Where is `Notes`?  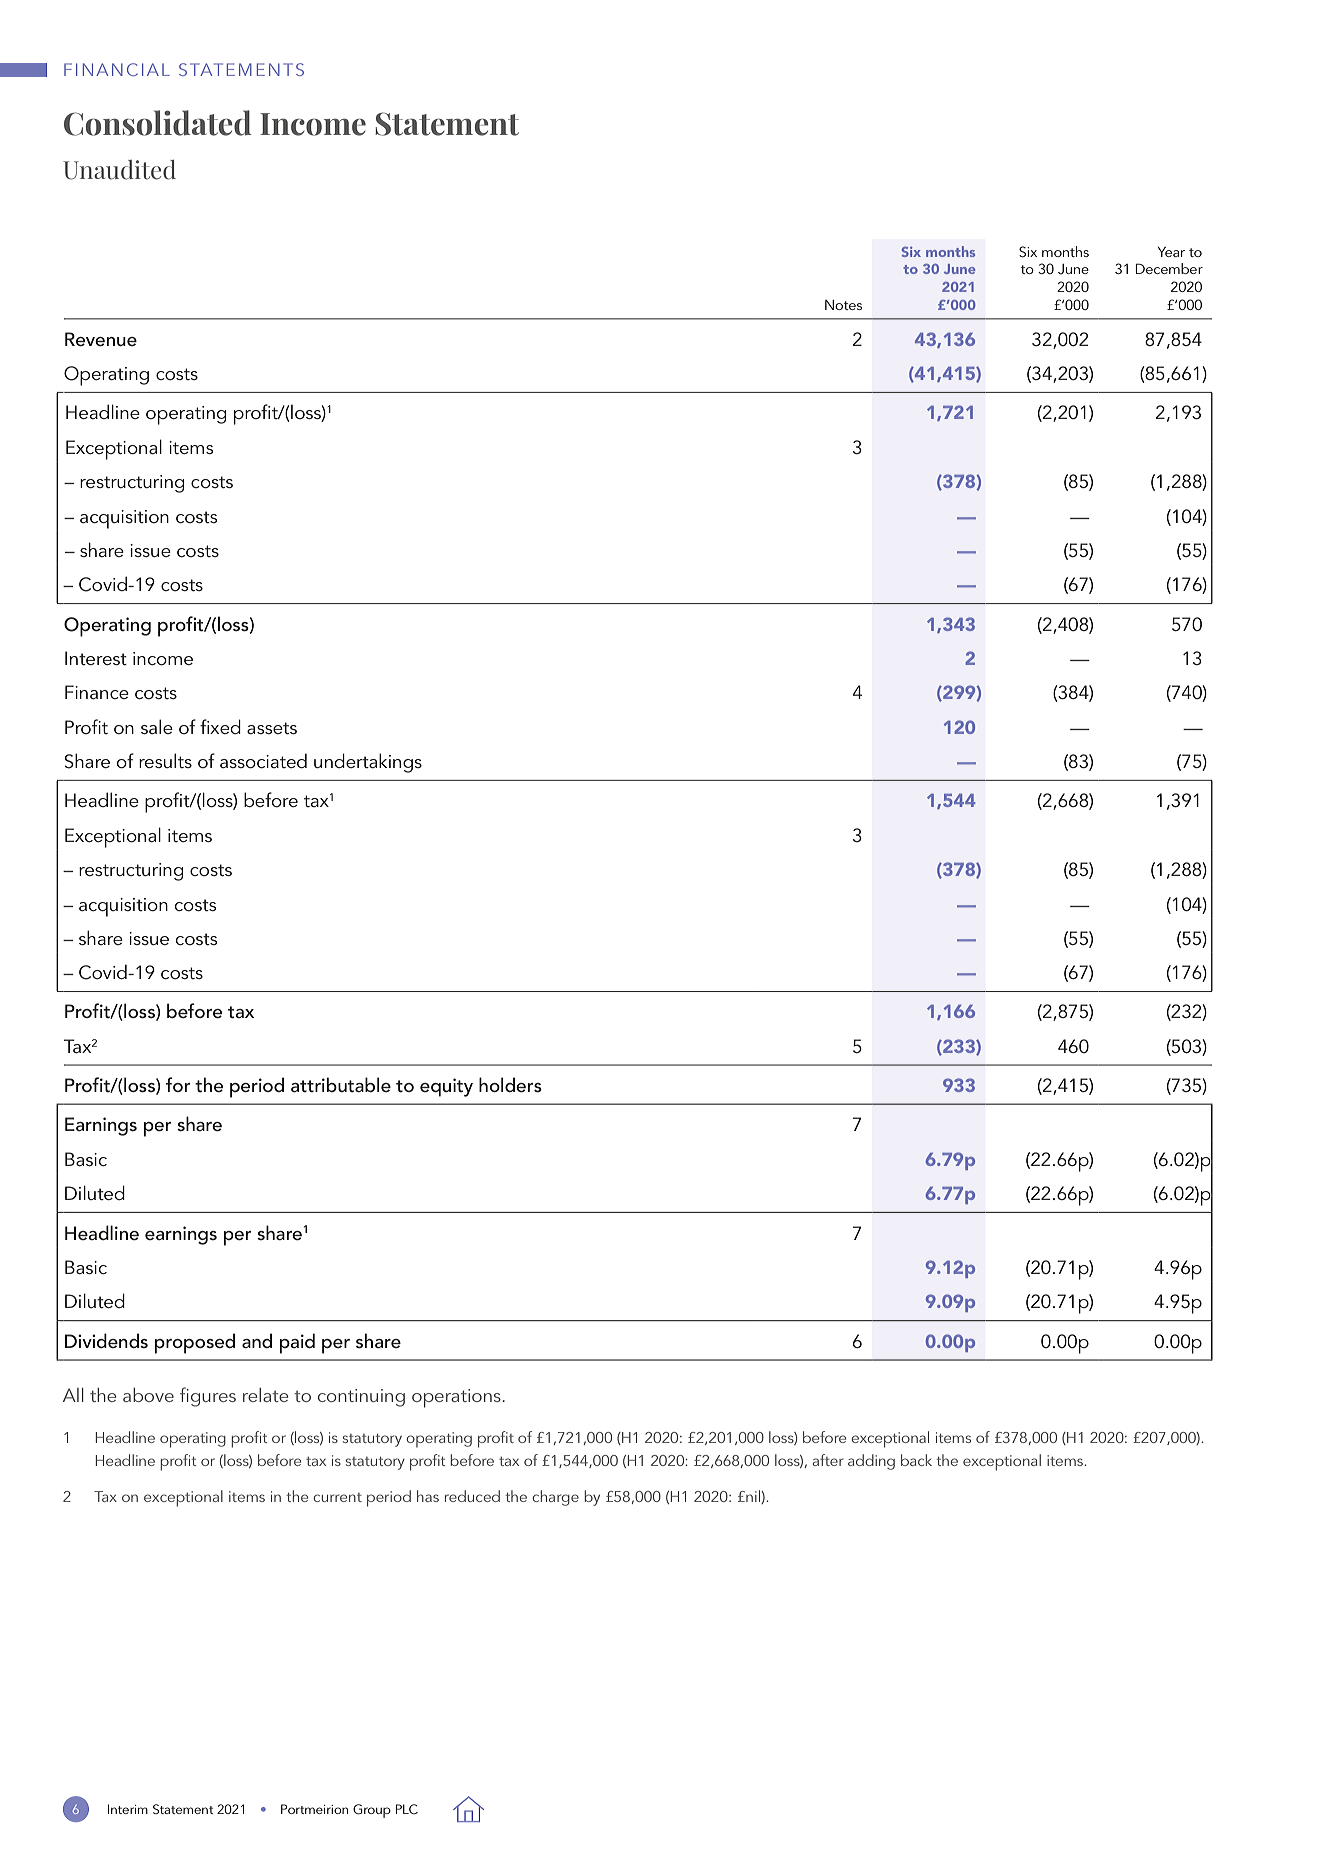 Notes is located at coordinates (843, 305).
